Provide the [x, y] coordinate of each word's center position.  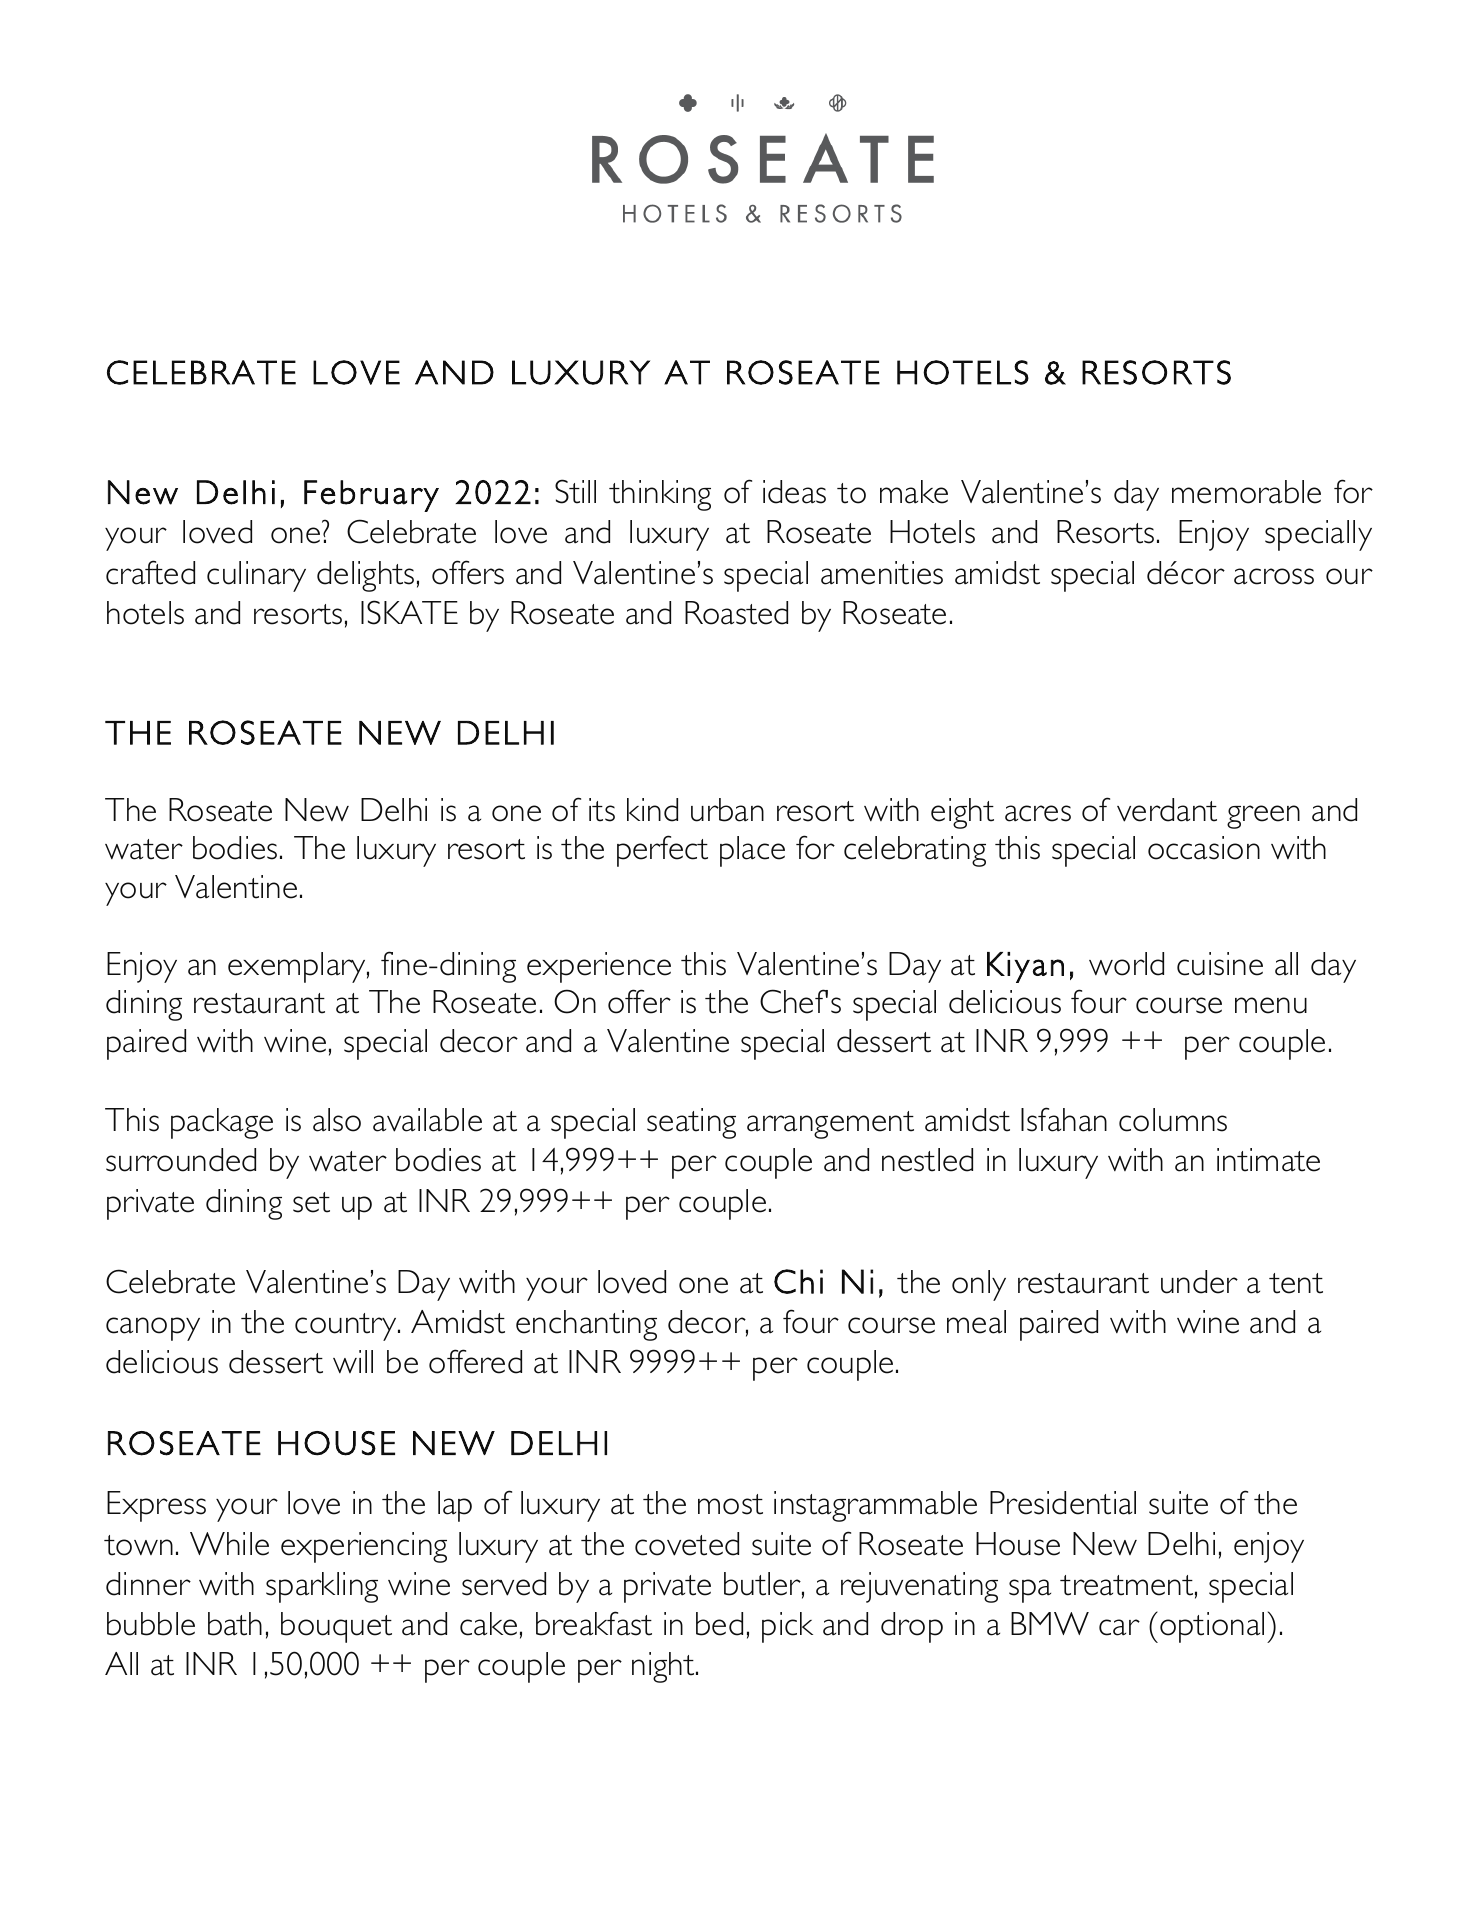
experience [599, 967]
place [752, 851]
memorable [1246, 492]
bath [235, 1624]
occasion [1204, 848]
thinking [660, 495]
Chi [798, 1281]
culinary [256, 576]
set [311, 1202]
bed [719, 1624]
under [1199, 1282]
